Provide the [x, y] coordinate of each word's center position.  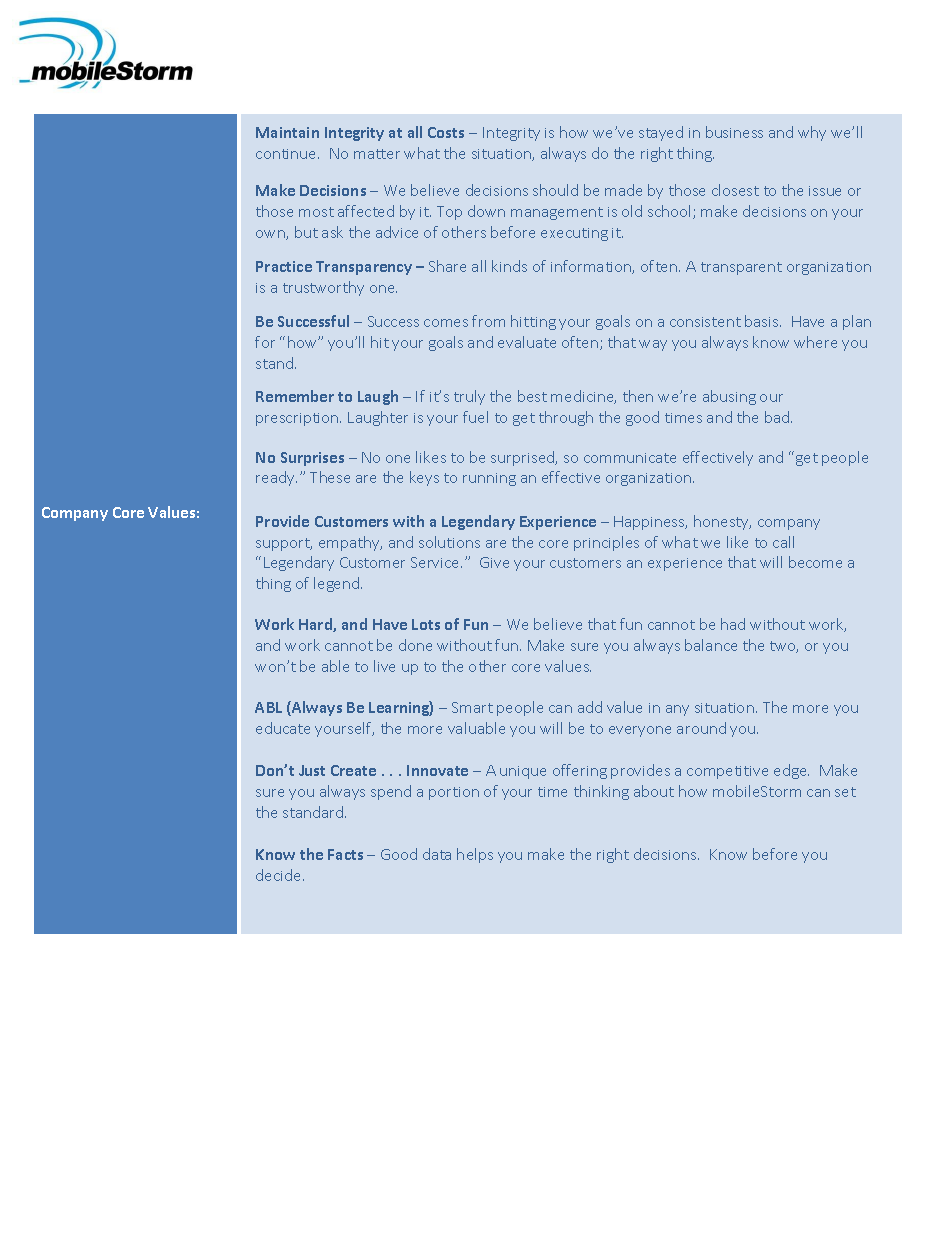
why [812, 133]
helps [475, 855]
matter [377, 154]
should [555, 190]
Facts [345, 854]
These [330, 477]
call [783, 542]
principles [606, 543]
